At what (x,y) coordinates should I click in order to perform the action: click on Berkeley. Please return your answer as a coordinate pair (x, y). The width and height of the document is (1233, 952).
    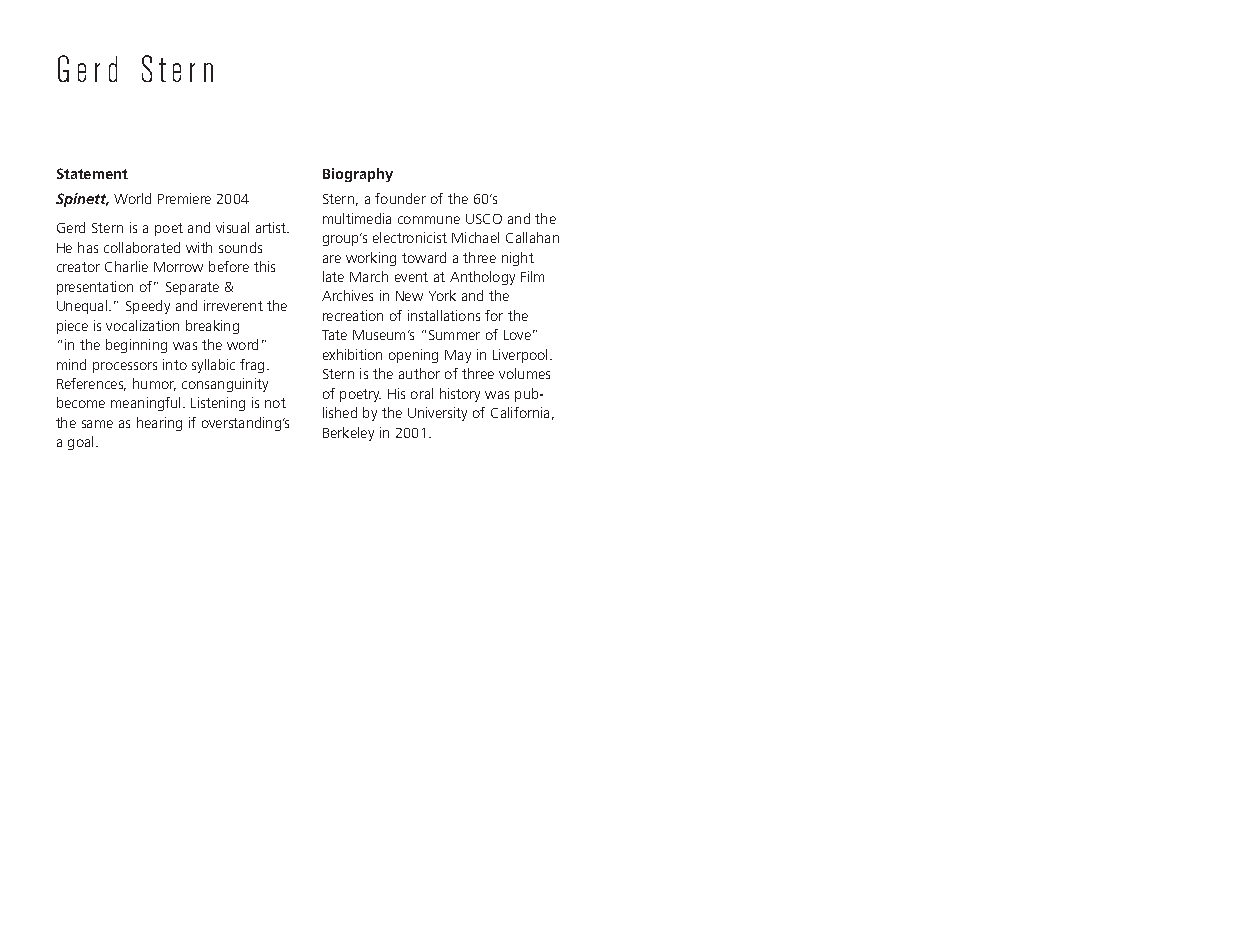
    Looking at the image, I should click on (348, 434).
